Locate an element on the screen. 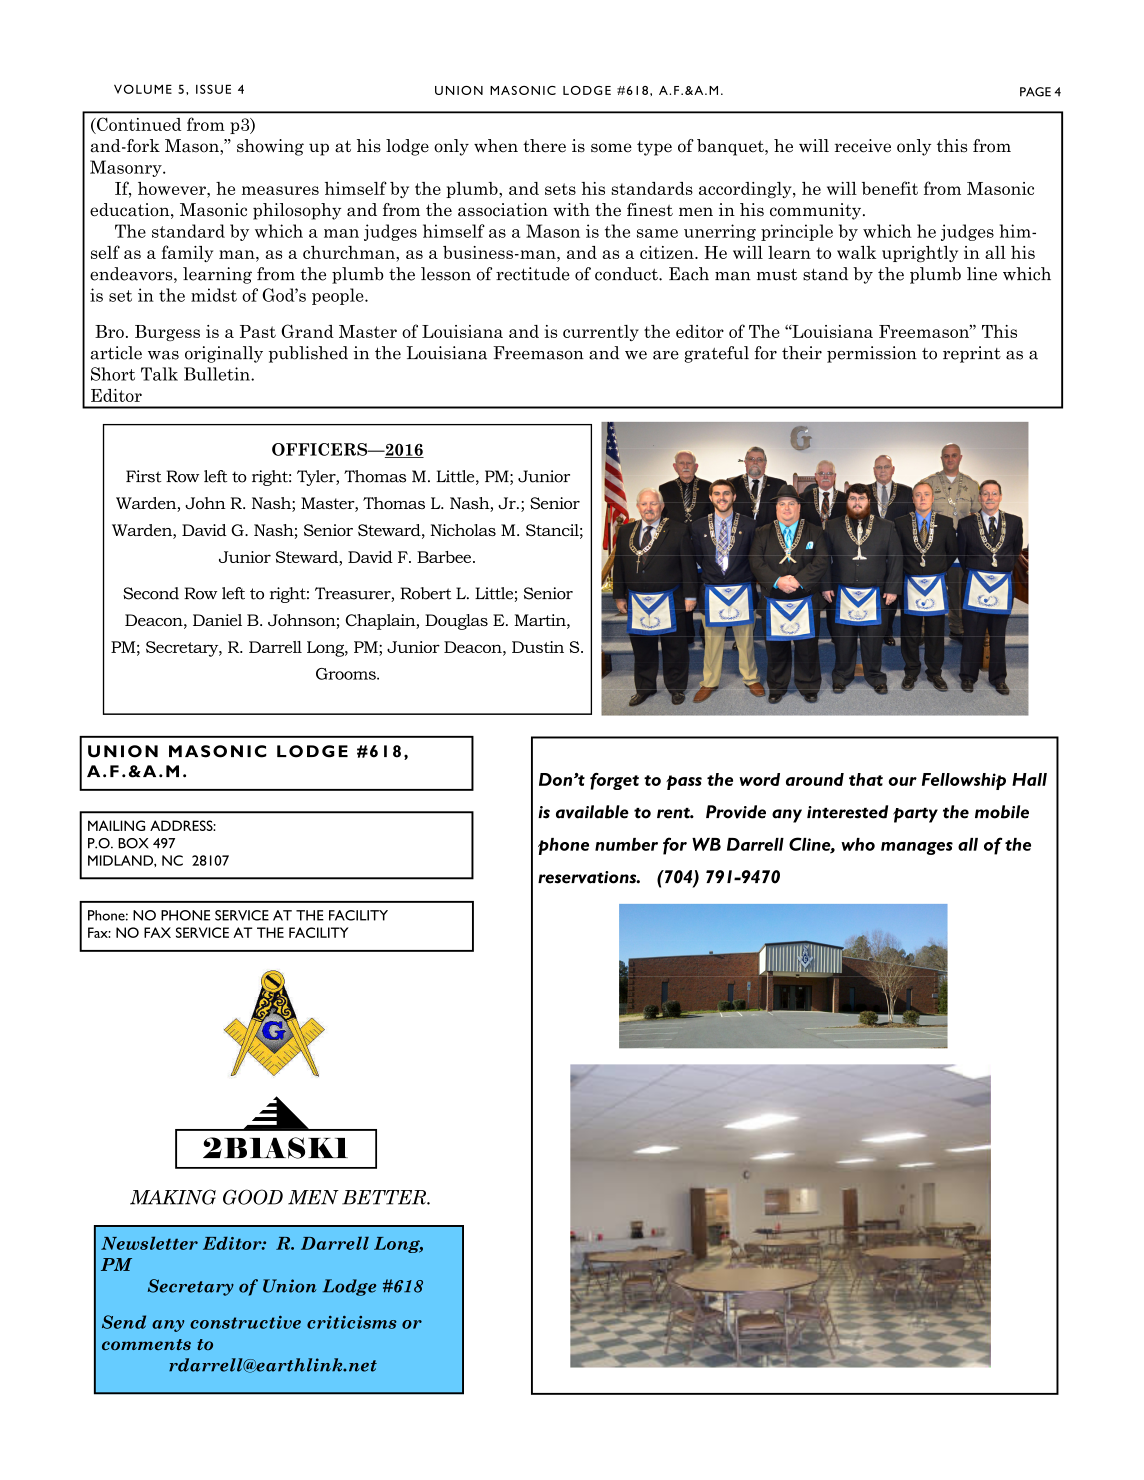 The image size is (1144, 1480). receive is located at coordinates (863, 146).
